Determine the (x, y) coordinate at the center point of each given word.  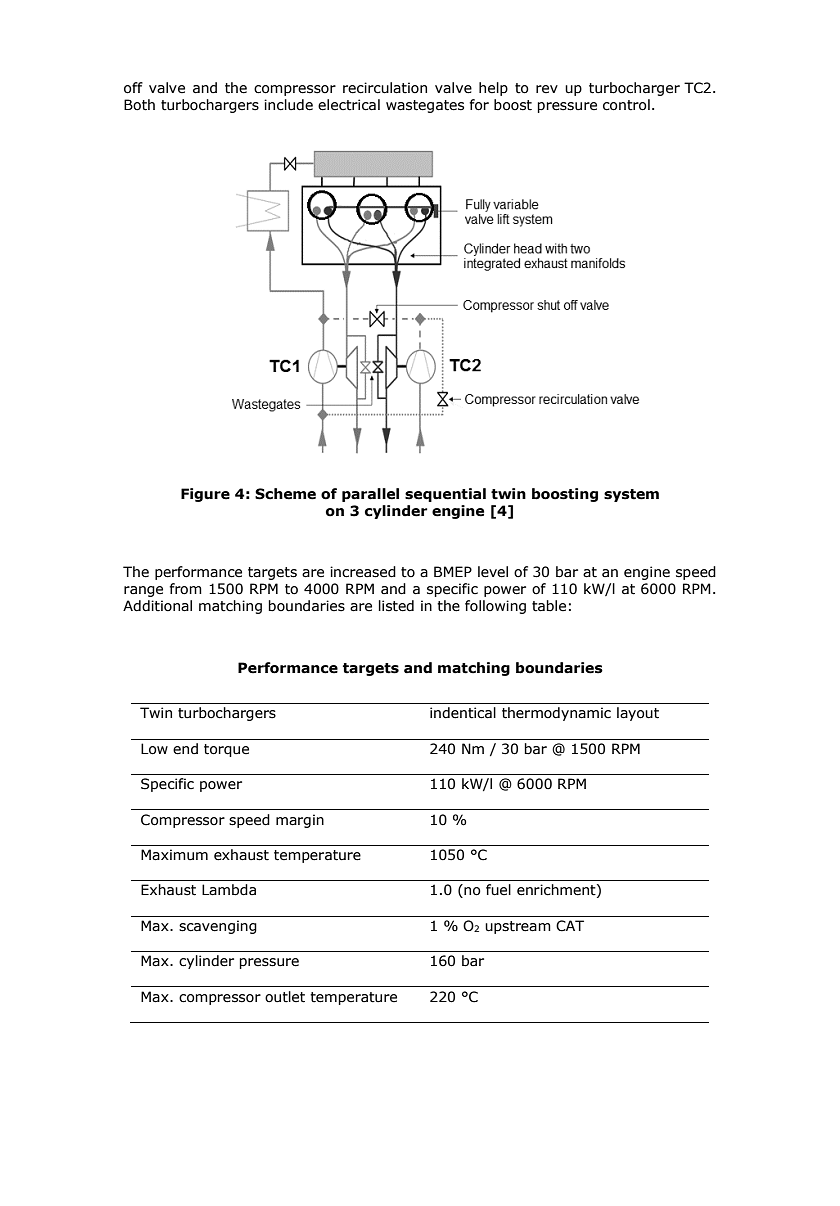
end (185, 749)
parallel (370, 495)
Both (139, 105)
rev (547, 89)
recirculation (385, 88)
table (549, 606)
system (631, 495)
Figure (205, 495)
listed (396, 606)
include (288, 105)
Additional (157, 606)
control (626, 105)
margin (300, 821)
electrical (349, 105)
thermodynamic (556, 714)
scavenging (218, 927)
